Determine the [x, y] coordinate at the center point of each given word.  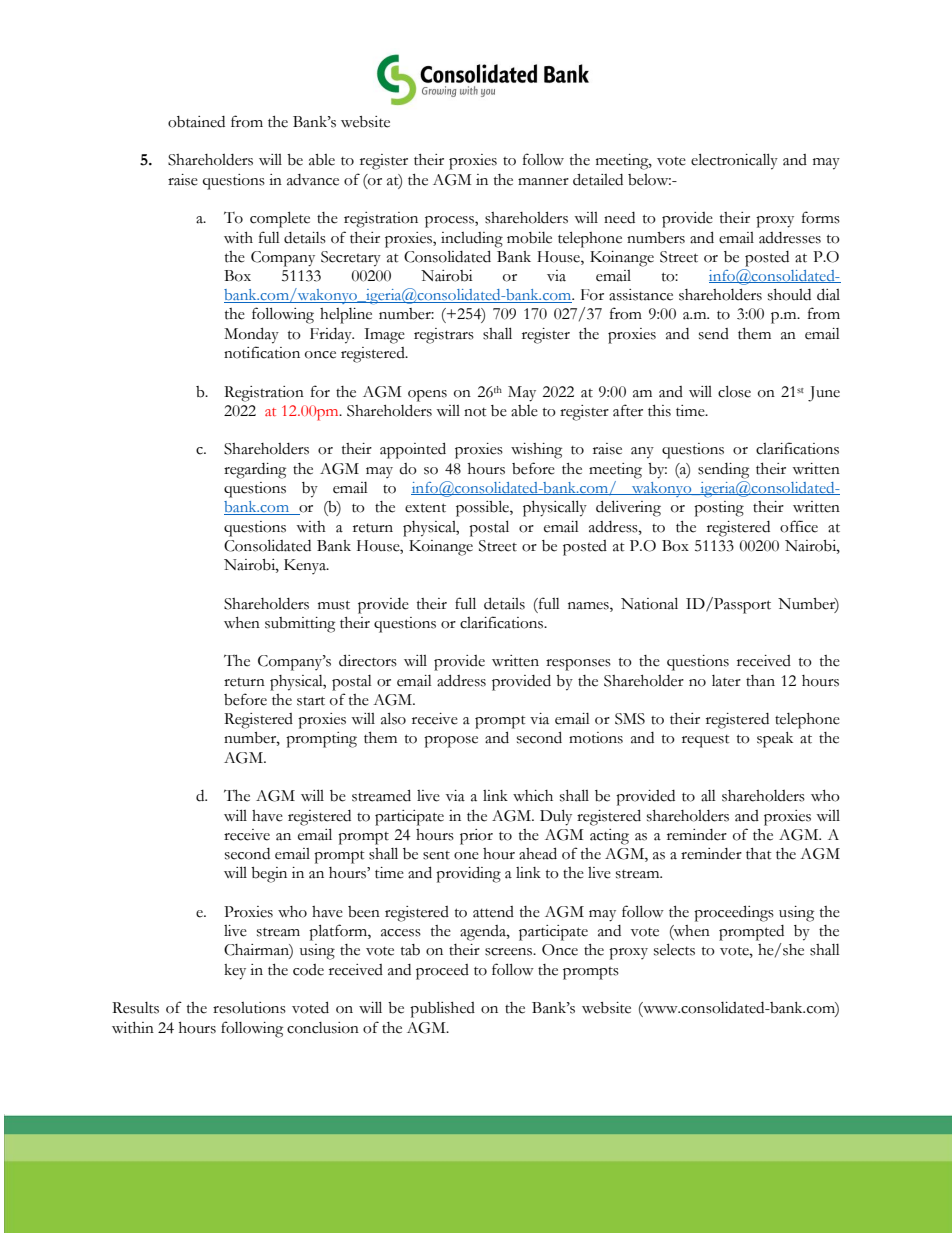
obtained [196, 122]
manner [543, 182]
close [734, 391]
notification [262, 352]
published [442, 1009]
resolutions [249, 1008]
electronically [734, 161]
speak [775, 740]
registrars [444, 336]
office [799, 526]
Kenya [306, 566]
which [533, 796]
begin [269, 875]
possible [483, 508]
